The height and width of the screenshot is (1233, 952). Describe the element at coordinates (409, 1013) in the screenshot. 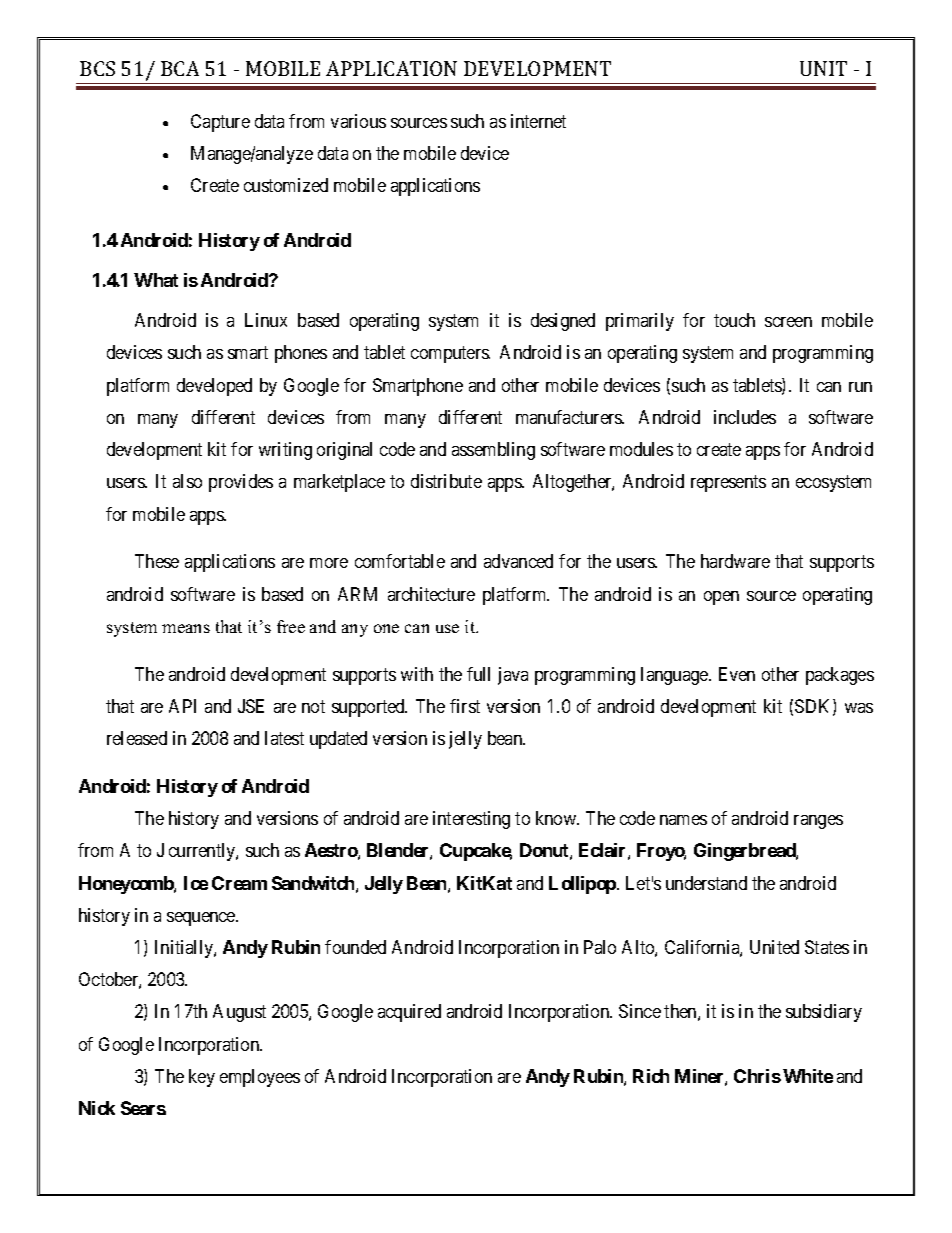

I see `acquired` at that location.
